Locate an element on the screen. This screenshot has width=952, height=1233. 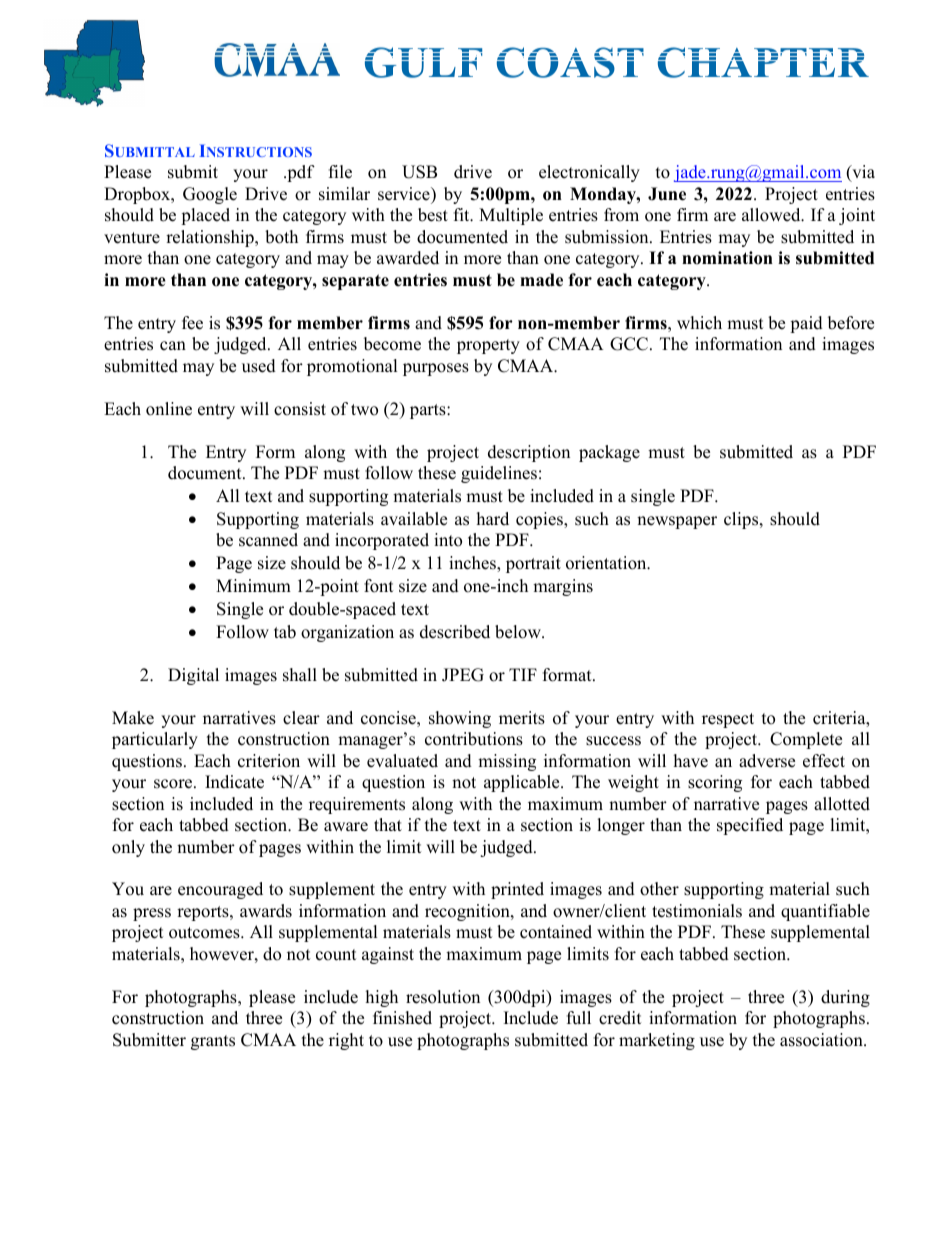
respect is located at coordinates (728, 720).
